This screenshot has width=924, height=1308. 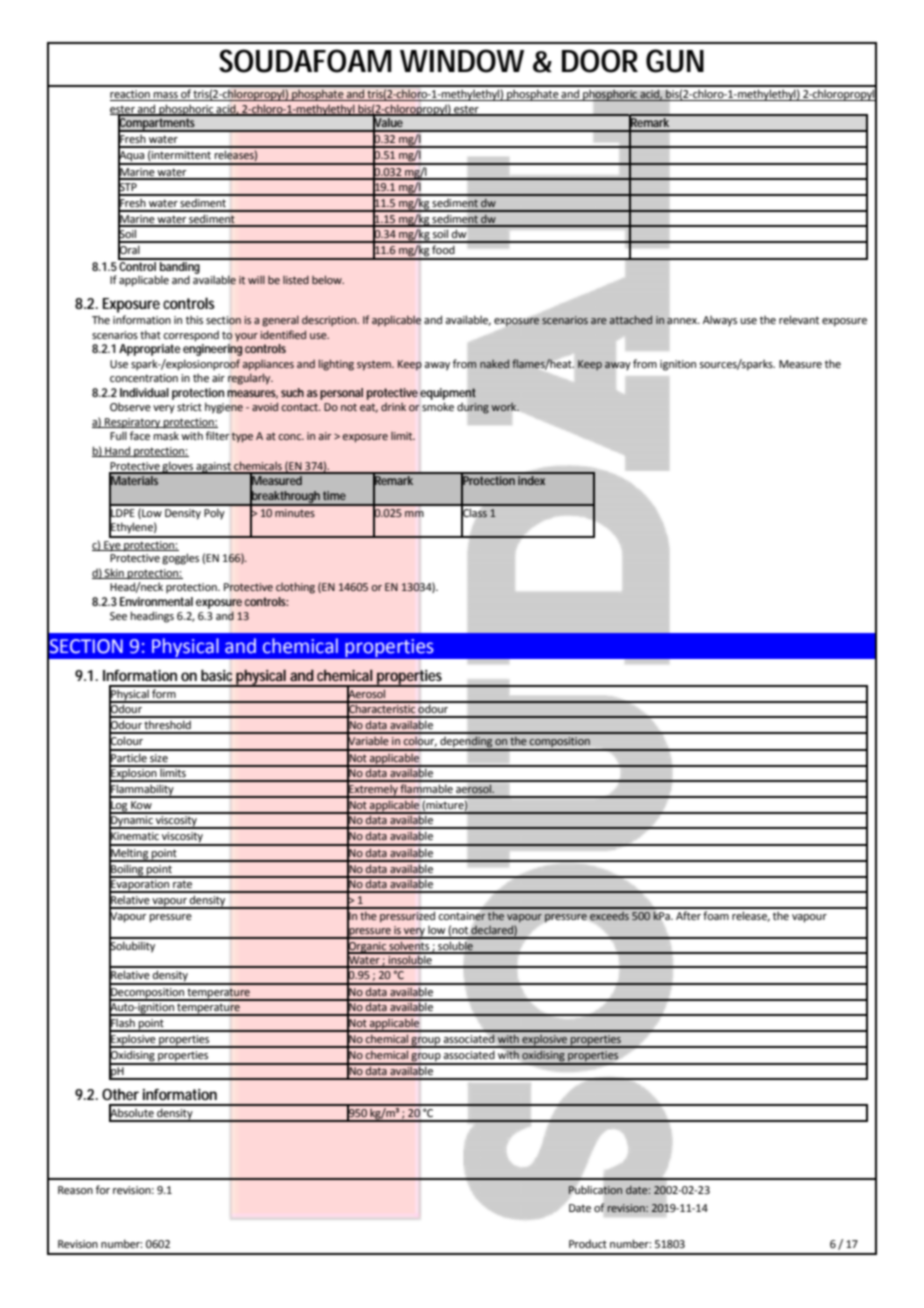 I want to click on smoke, so click(x=438, y=406).
